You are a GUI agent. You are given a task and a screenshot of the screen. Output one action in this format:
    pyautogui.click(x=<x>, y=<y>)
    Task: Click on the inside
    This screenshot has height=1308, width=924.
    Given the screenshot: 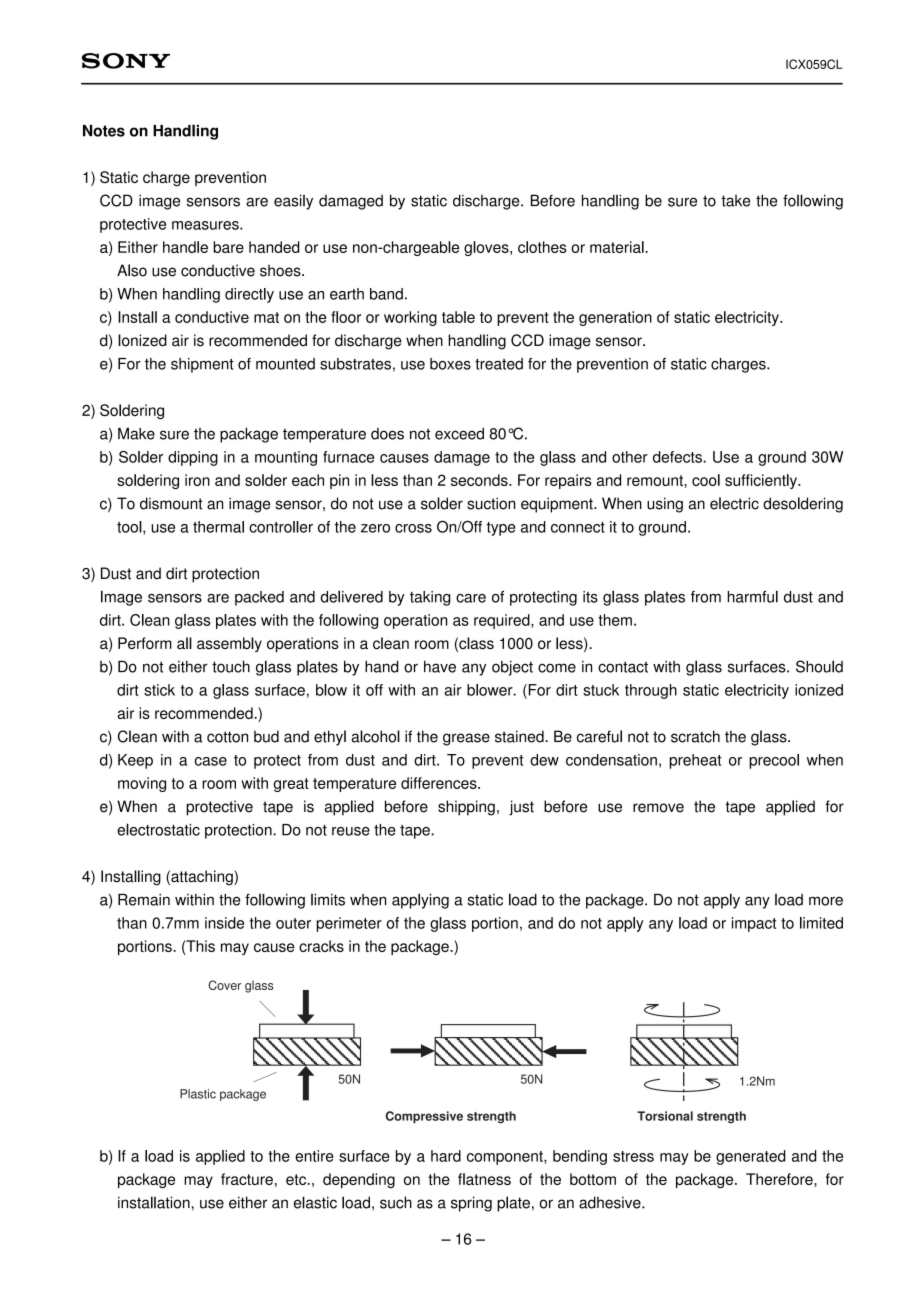 What is the action you would take?
    pyautogui.click(x=224, y=923)
